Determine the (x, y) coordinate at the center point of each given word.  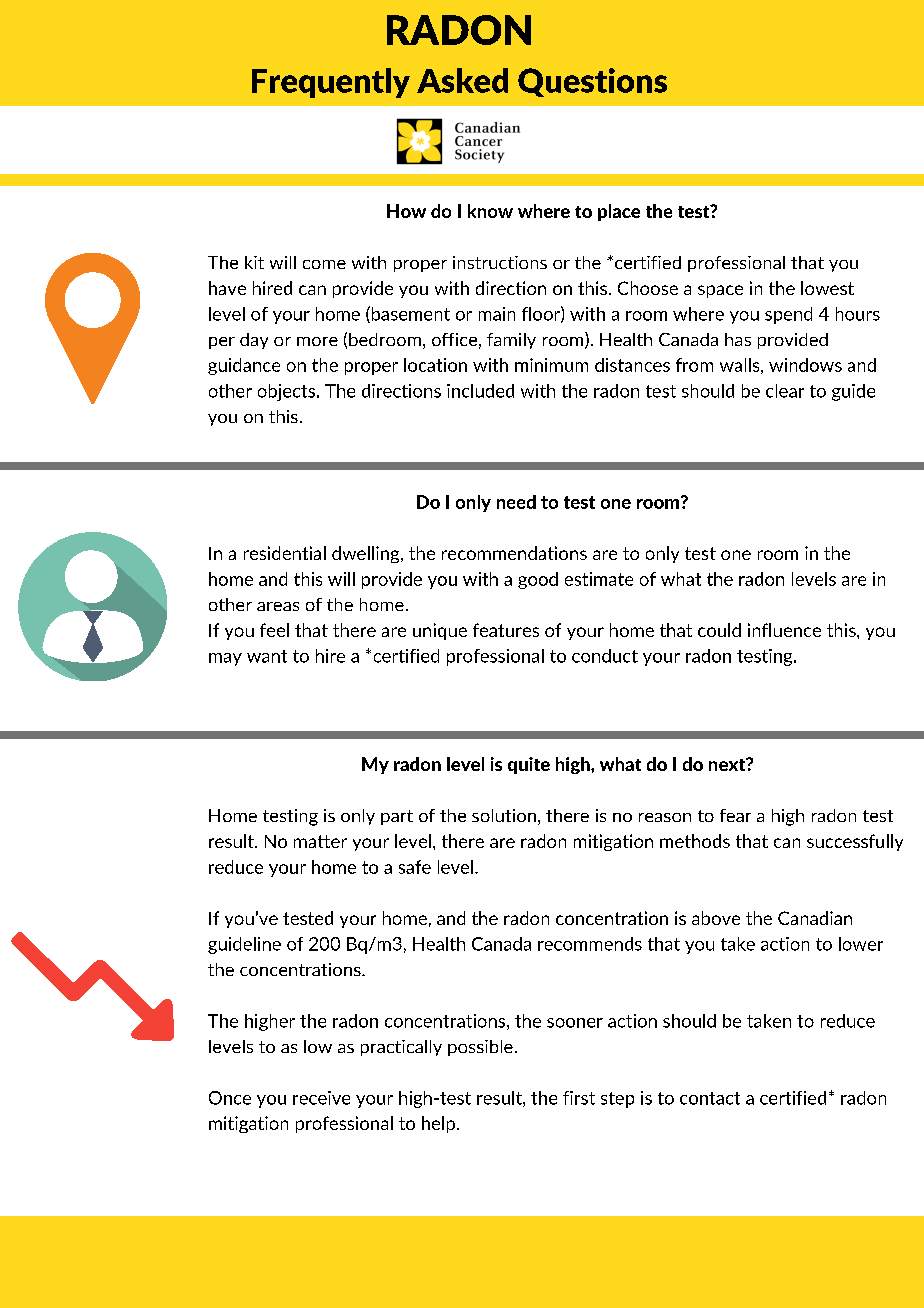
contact (710, 1098)
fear (735, 815)
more (317, 341)
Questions (592, 82)
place (619, 212)
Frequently (331, 83)
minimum (551, 365)
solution (504, 815)
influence (784, 630)
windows (805, 365)
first (579, 1098)
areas (278, 606)
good (538, 580)
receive (321, 1098)
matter (320, 841)
